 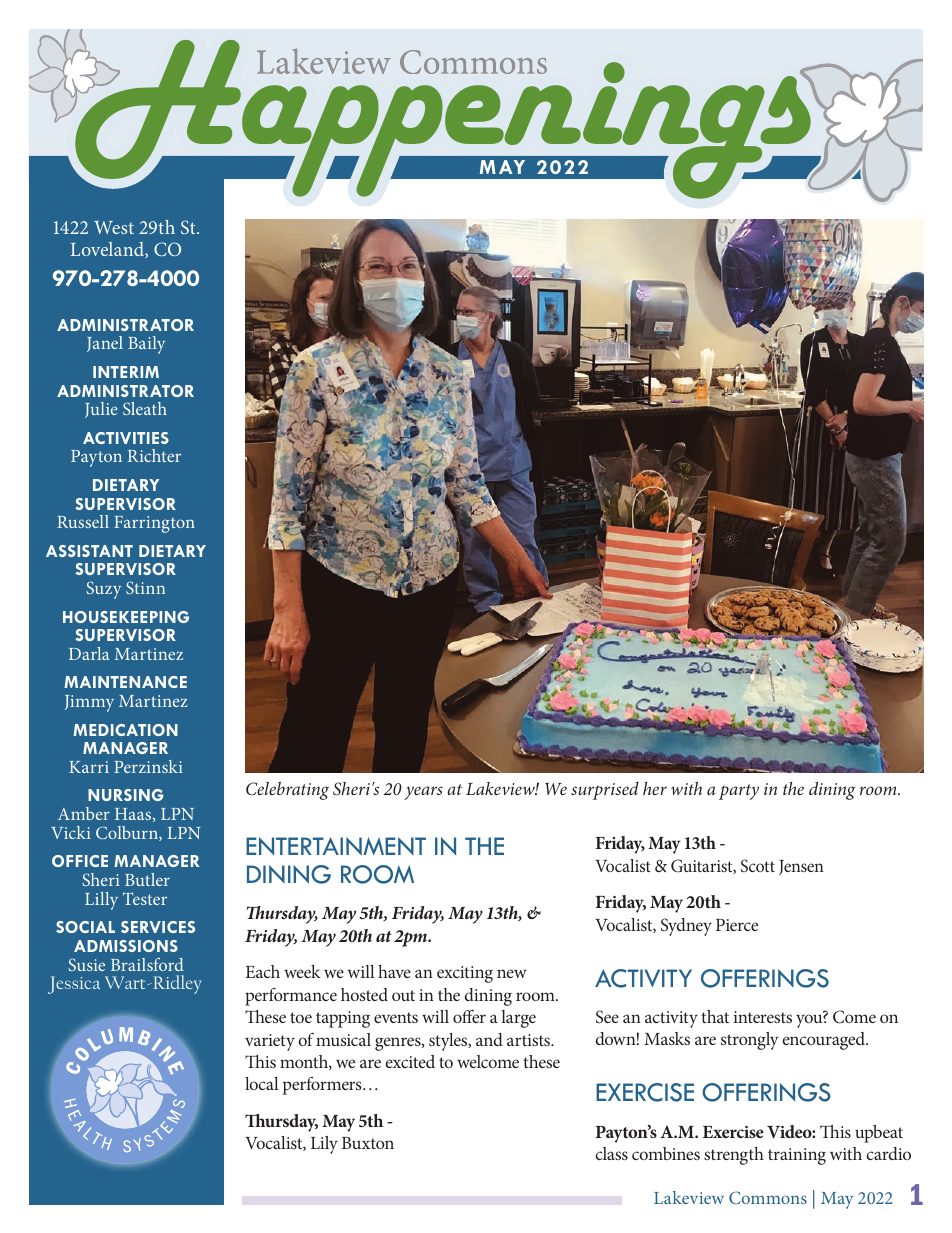 What do you see at coordinates (158, 927) in the screenshot?
I see `SERVICES` at bounding box center [158, 927].
